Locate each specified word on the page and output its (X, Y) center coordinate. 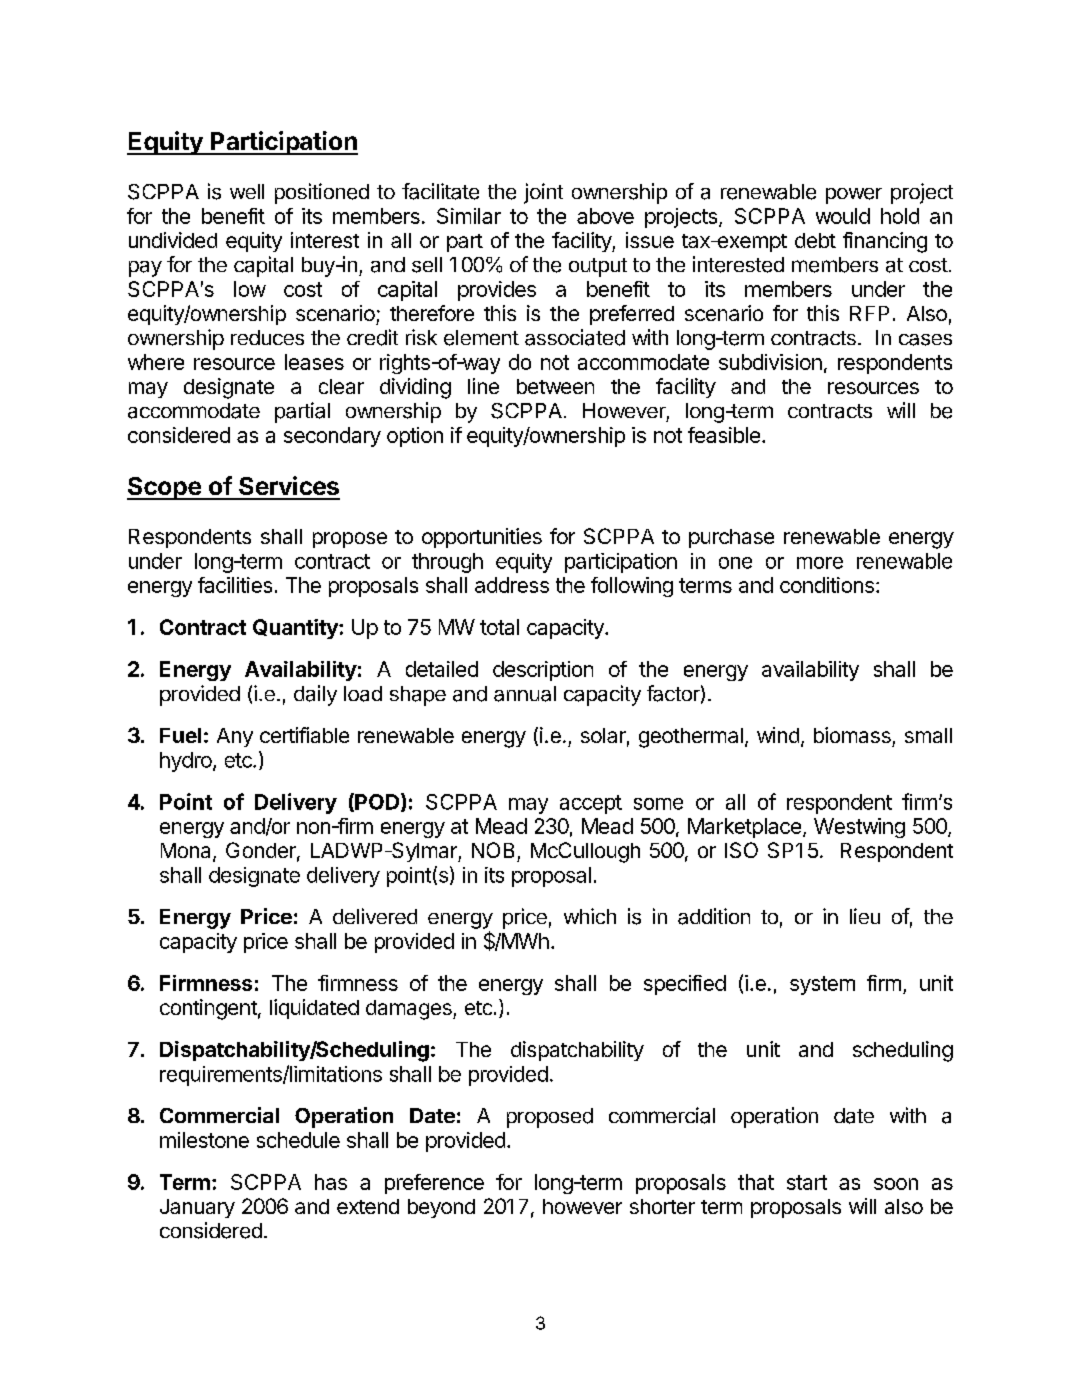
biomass (852, 735)
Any (235, 737)
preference (434, 1184)
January (197, 1208)
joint (543, 193)
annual (525, 694)
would (843, 216)
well (247, 191)
